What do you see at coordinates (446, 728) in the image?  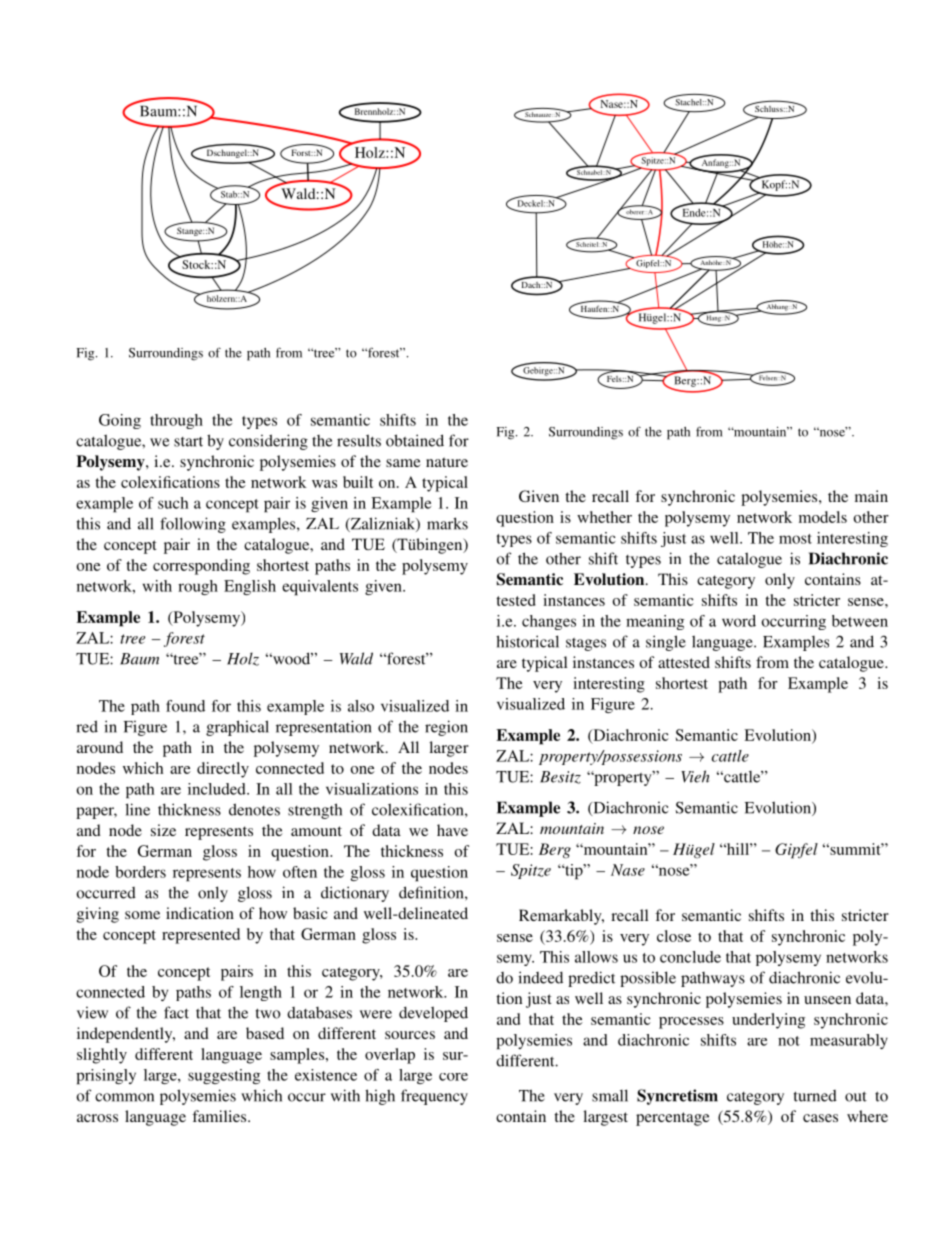 I see `region` at bounding box center [446, 728].
